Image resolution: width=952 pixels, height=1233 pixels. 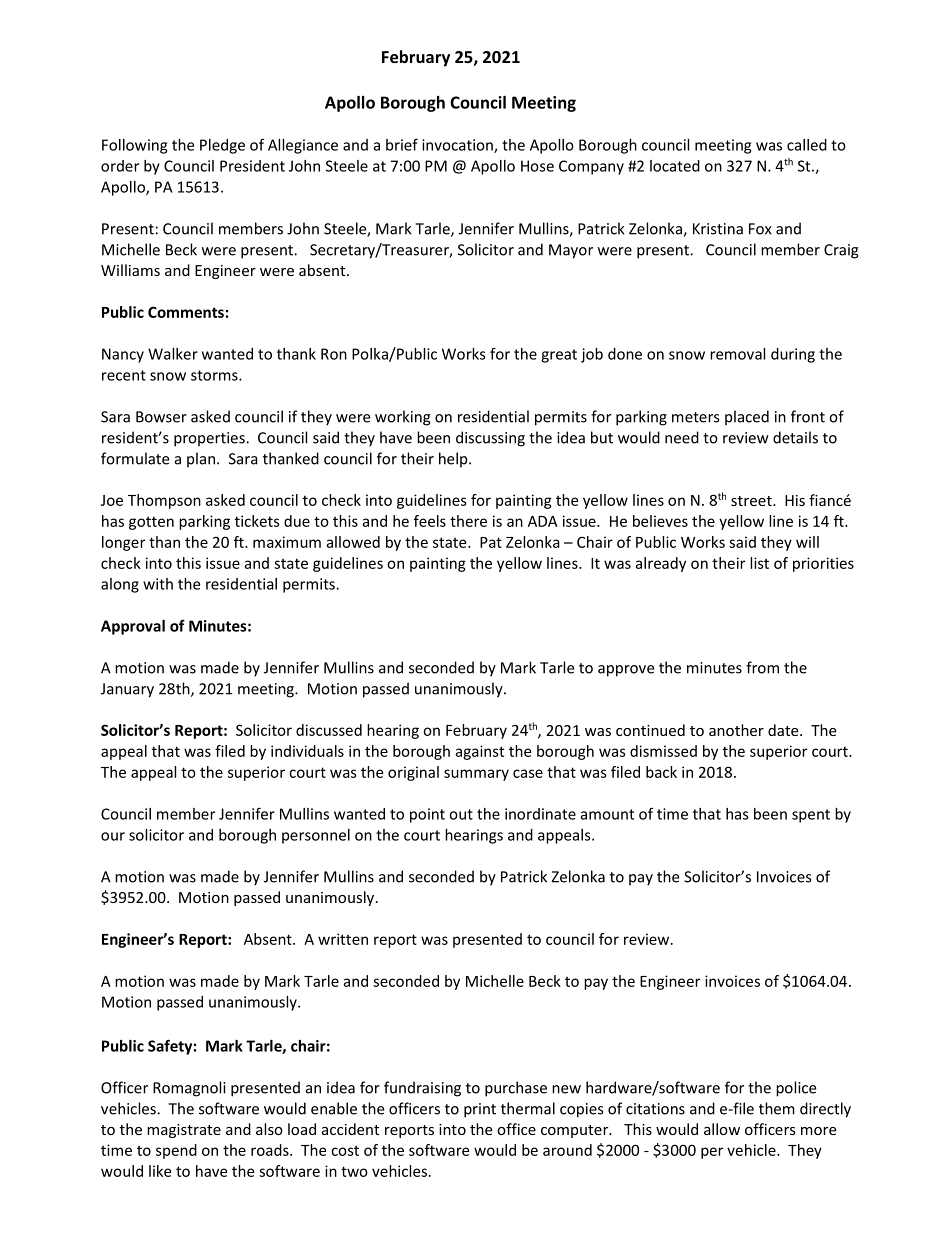 I want to click on from, so click(x=762, y=667).
